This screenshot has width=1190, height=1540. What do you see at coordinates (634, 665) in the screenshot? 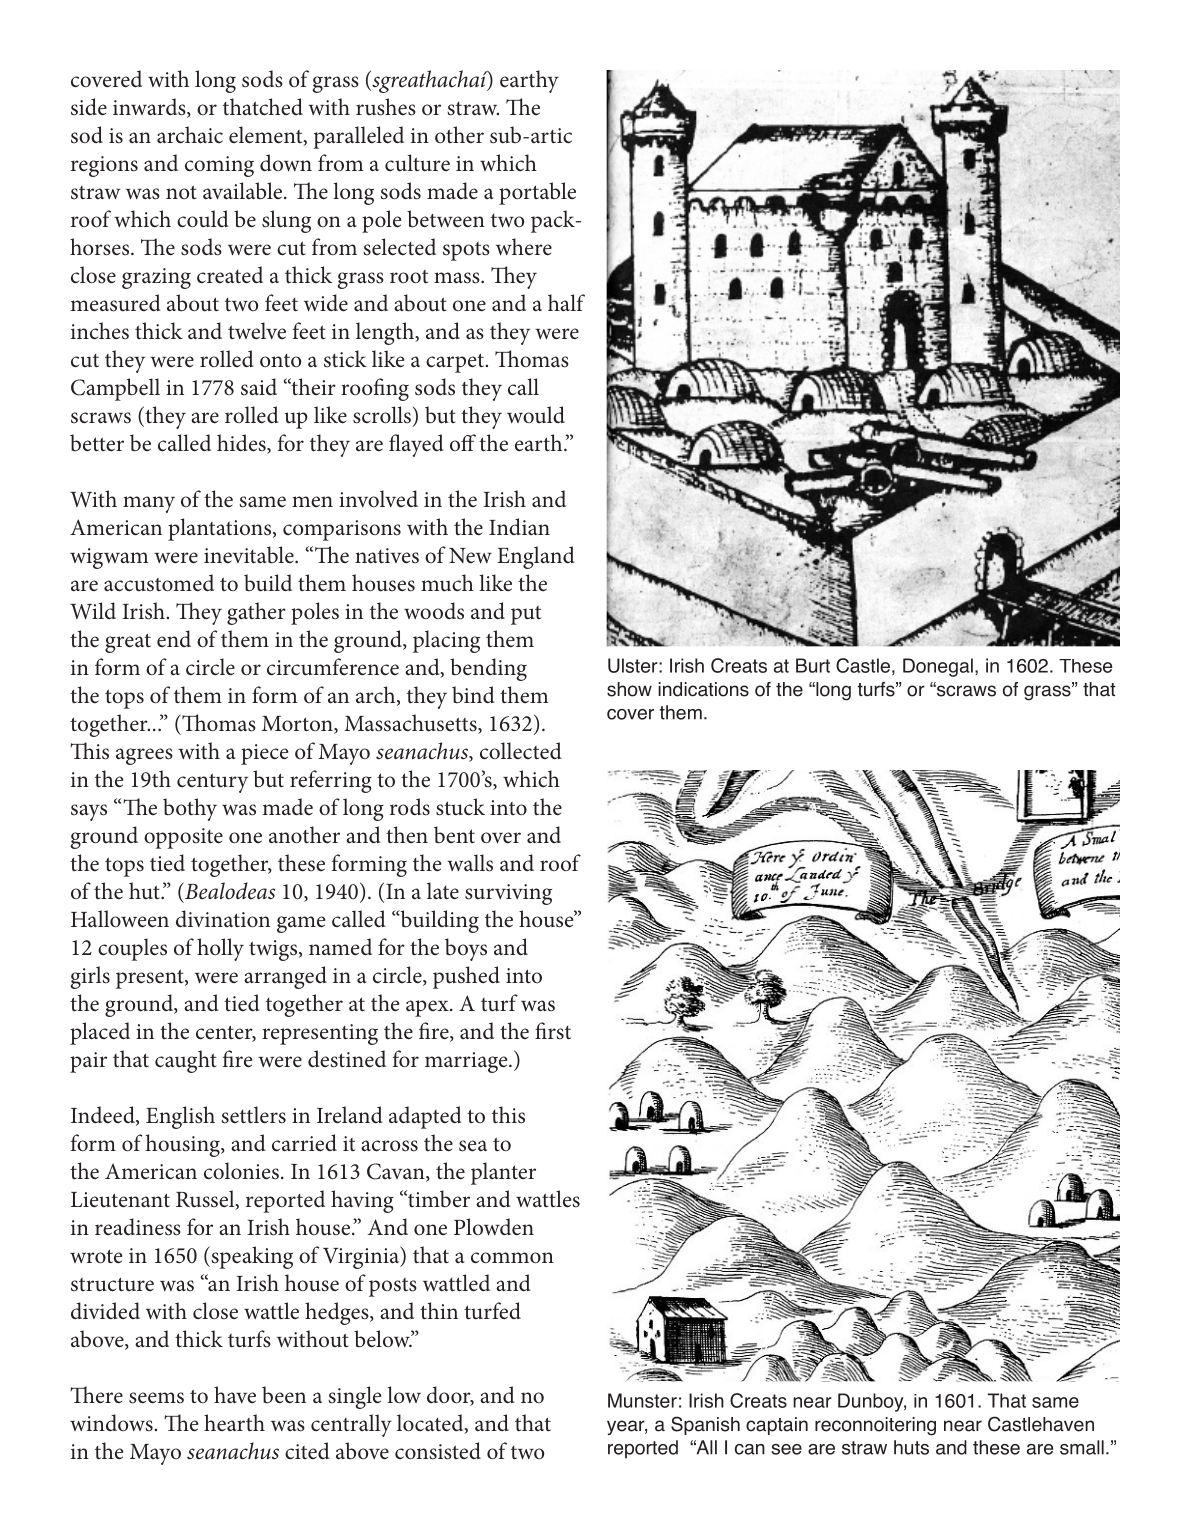
I see `Ulster` at bounding box center [634, 665].
